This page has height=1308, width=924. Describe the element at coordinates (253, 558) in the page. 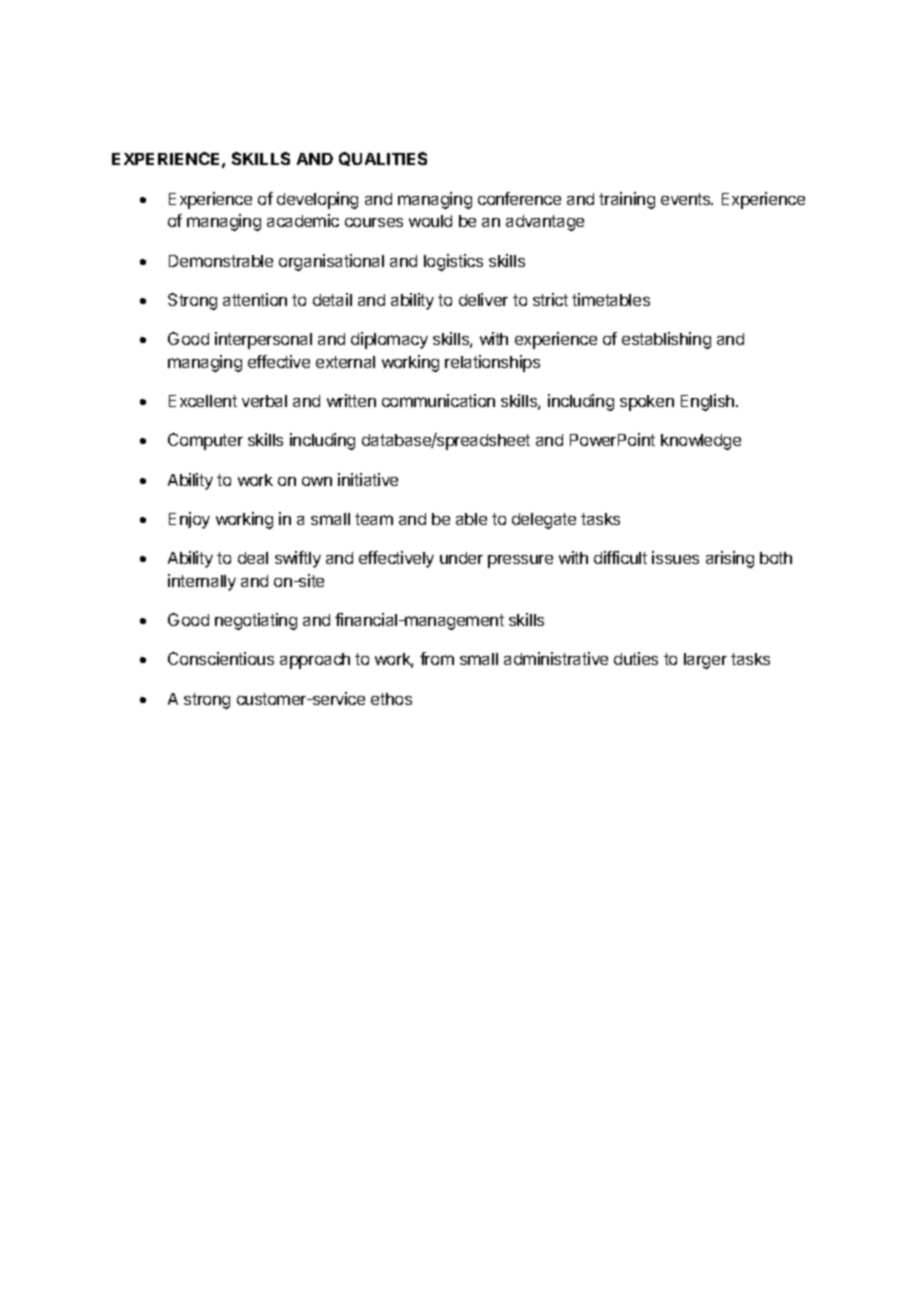

I see `deal` at that location.
